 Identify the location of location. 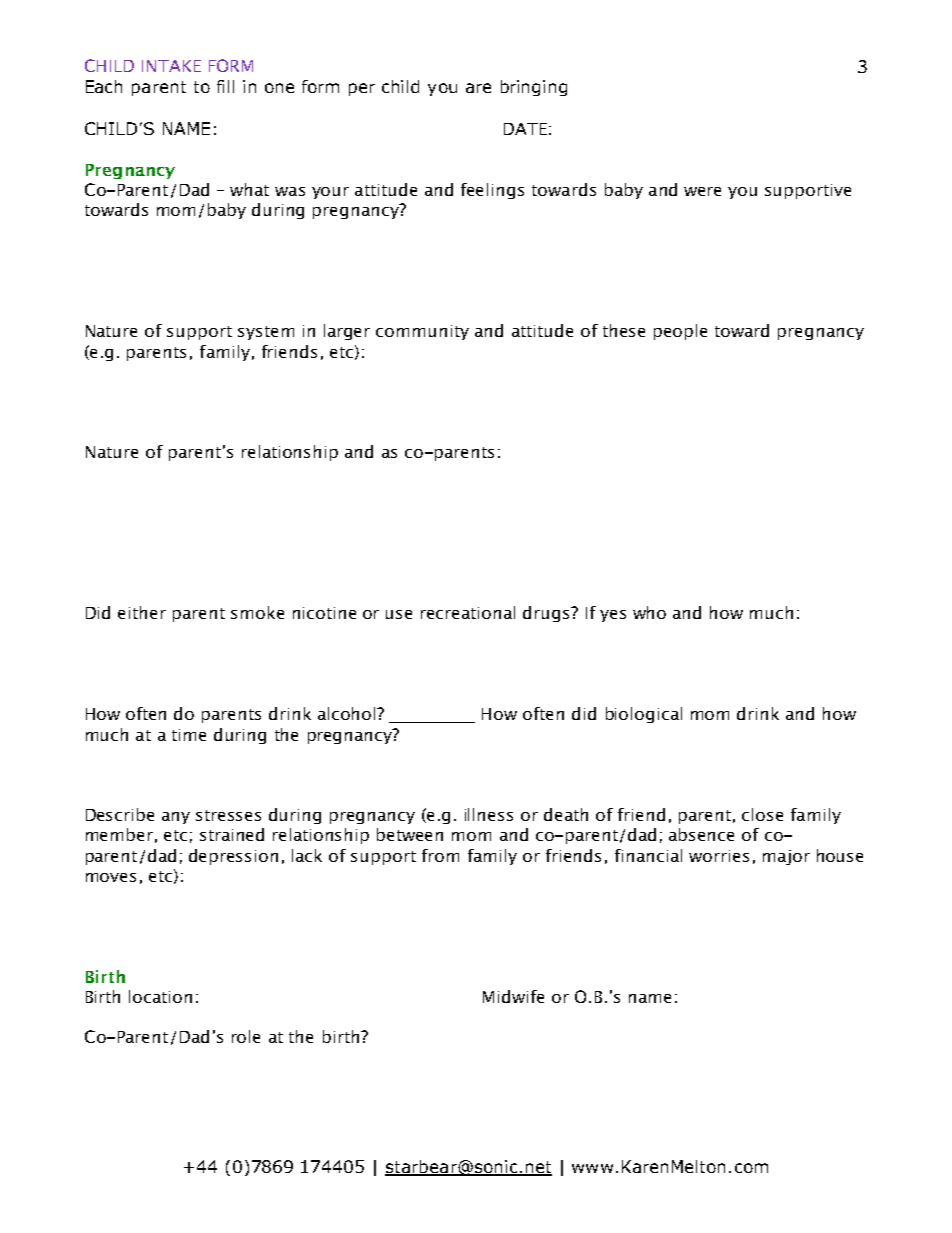
(160, 996).
